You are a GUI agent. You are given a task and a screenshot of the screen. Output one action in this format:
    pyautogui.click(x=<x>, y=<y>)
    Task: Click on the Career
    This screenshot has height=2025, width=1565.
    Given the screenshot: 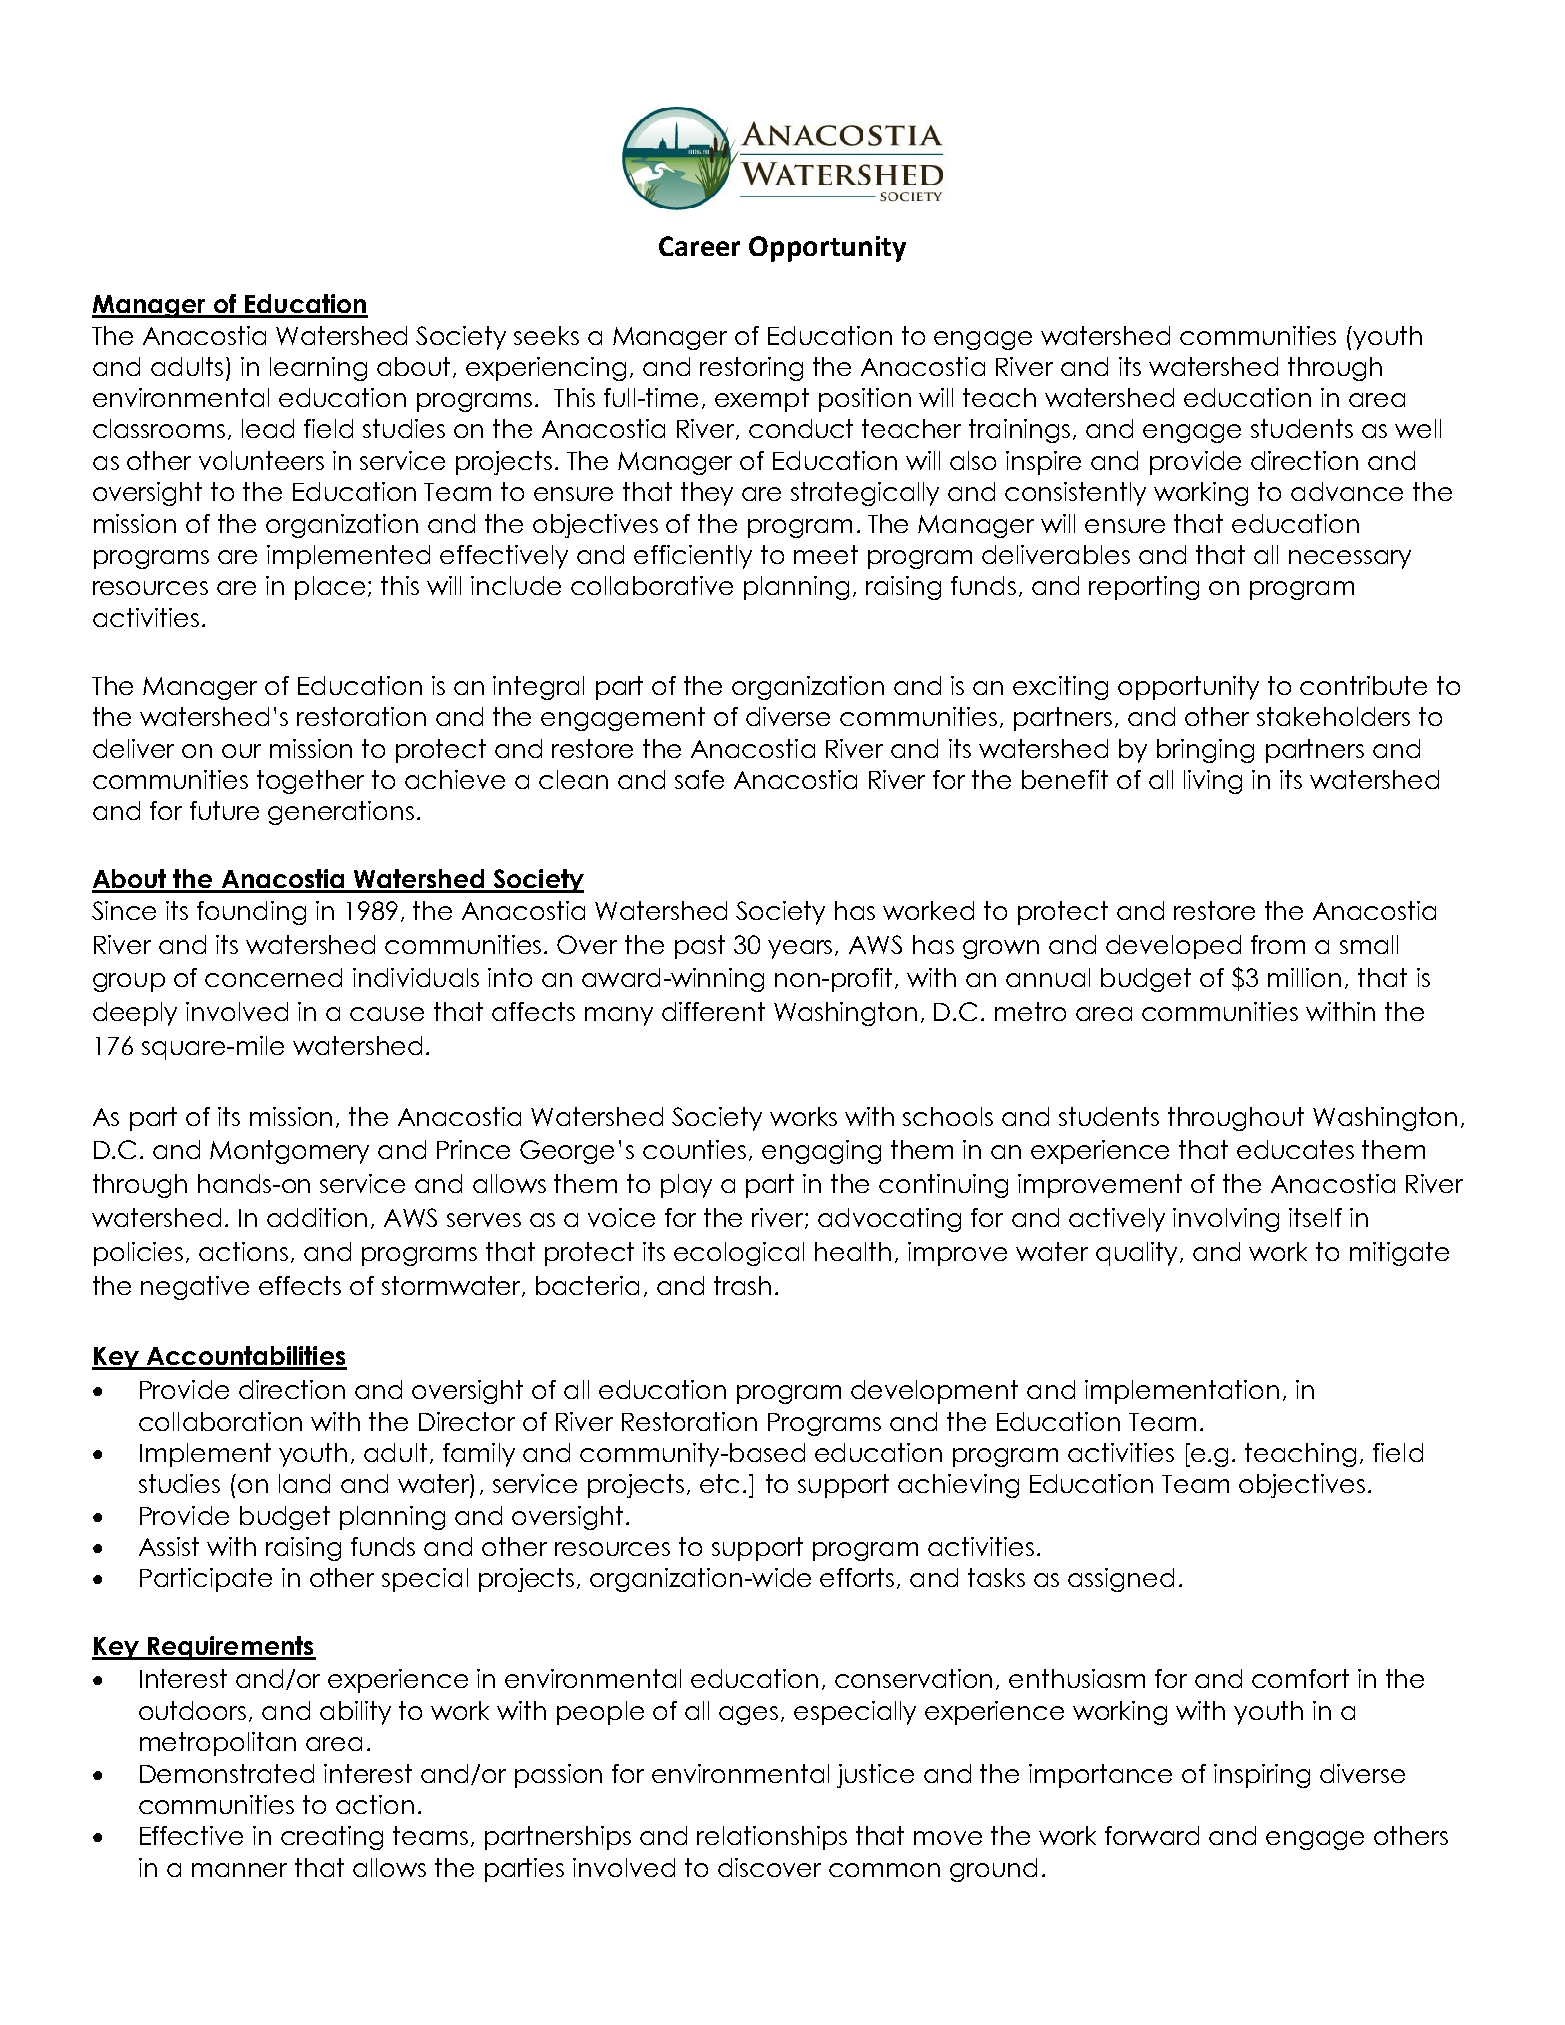 What is the action you would take?
    pyautogui.click(x=699, y=246)
